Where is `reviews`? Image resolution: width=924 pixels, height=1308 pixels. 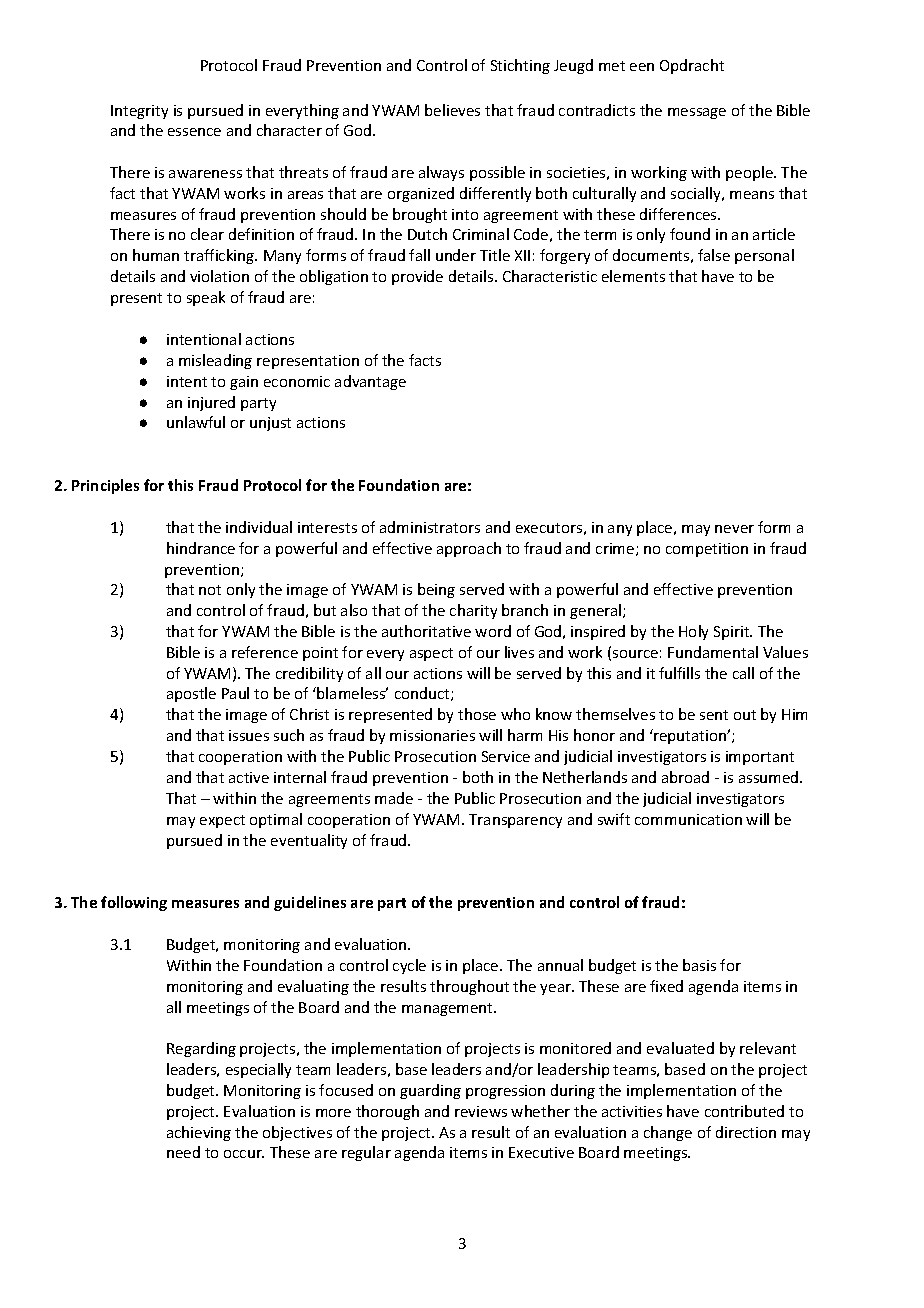
reviews is located at coordinates (481, 1111).
